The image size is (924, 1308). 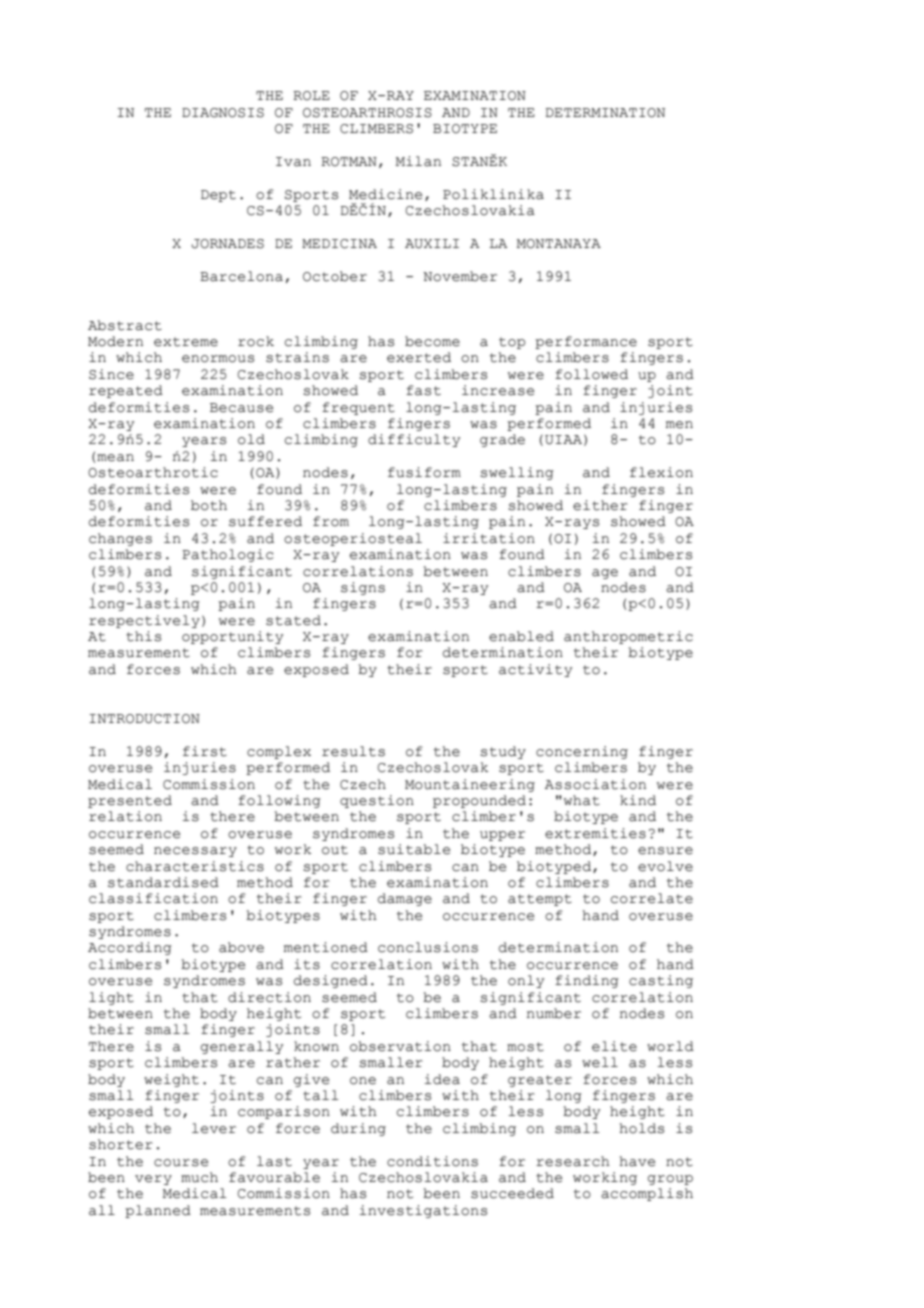 What do you see at coordinates (573, 1161) in the screenshot?
I see `research` at bounding box center [573, 1161].
